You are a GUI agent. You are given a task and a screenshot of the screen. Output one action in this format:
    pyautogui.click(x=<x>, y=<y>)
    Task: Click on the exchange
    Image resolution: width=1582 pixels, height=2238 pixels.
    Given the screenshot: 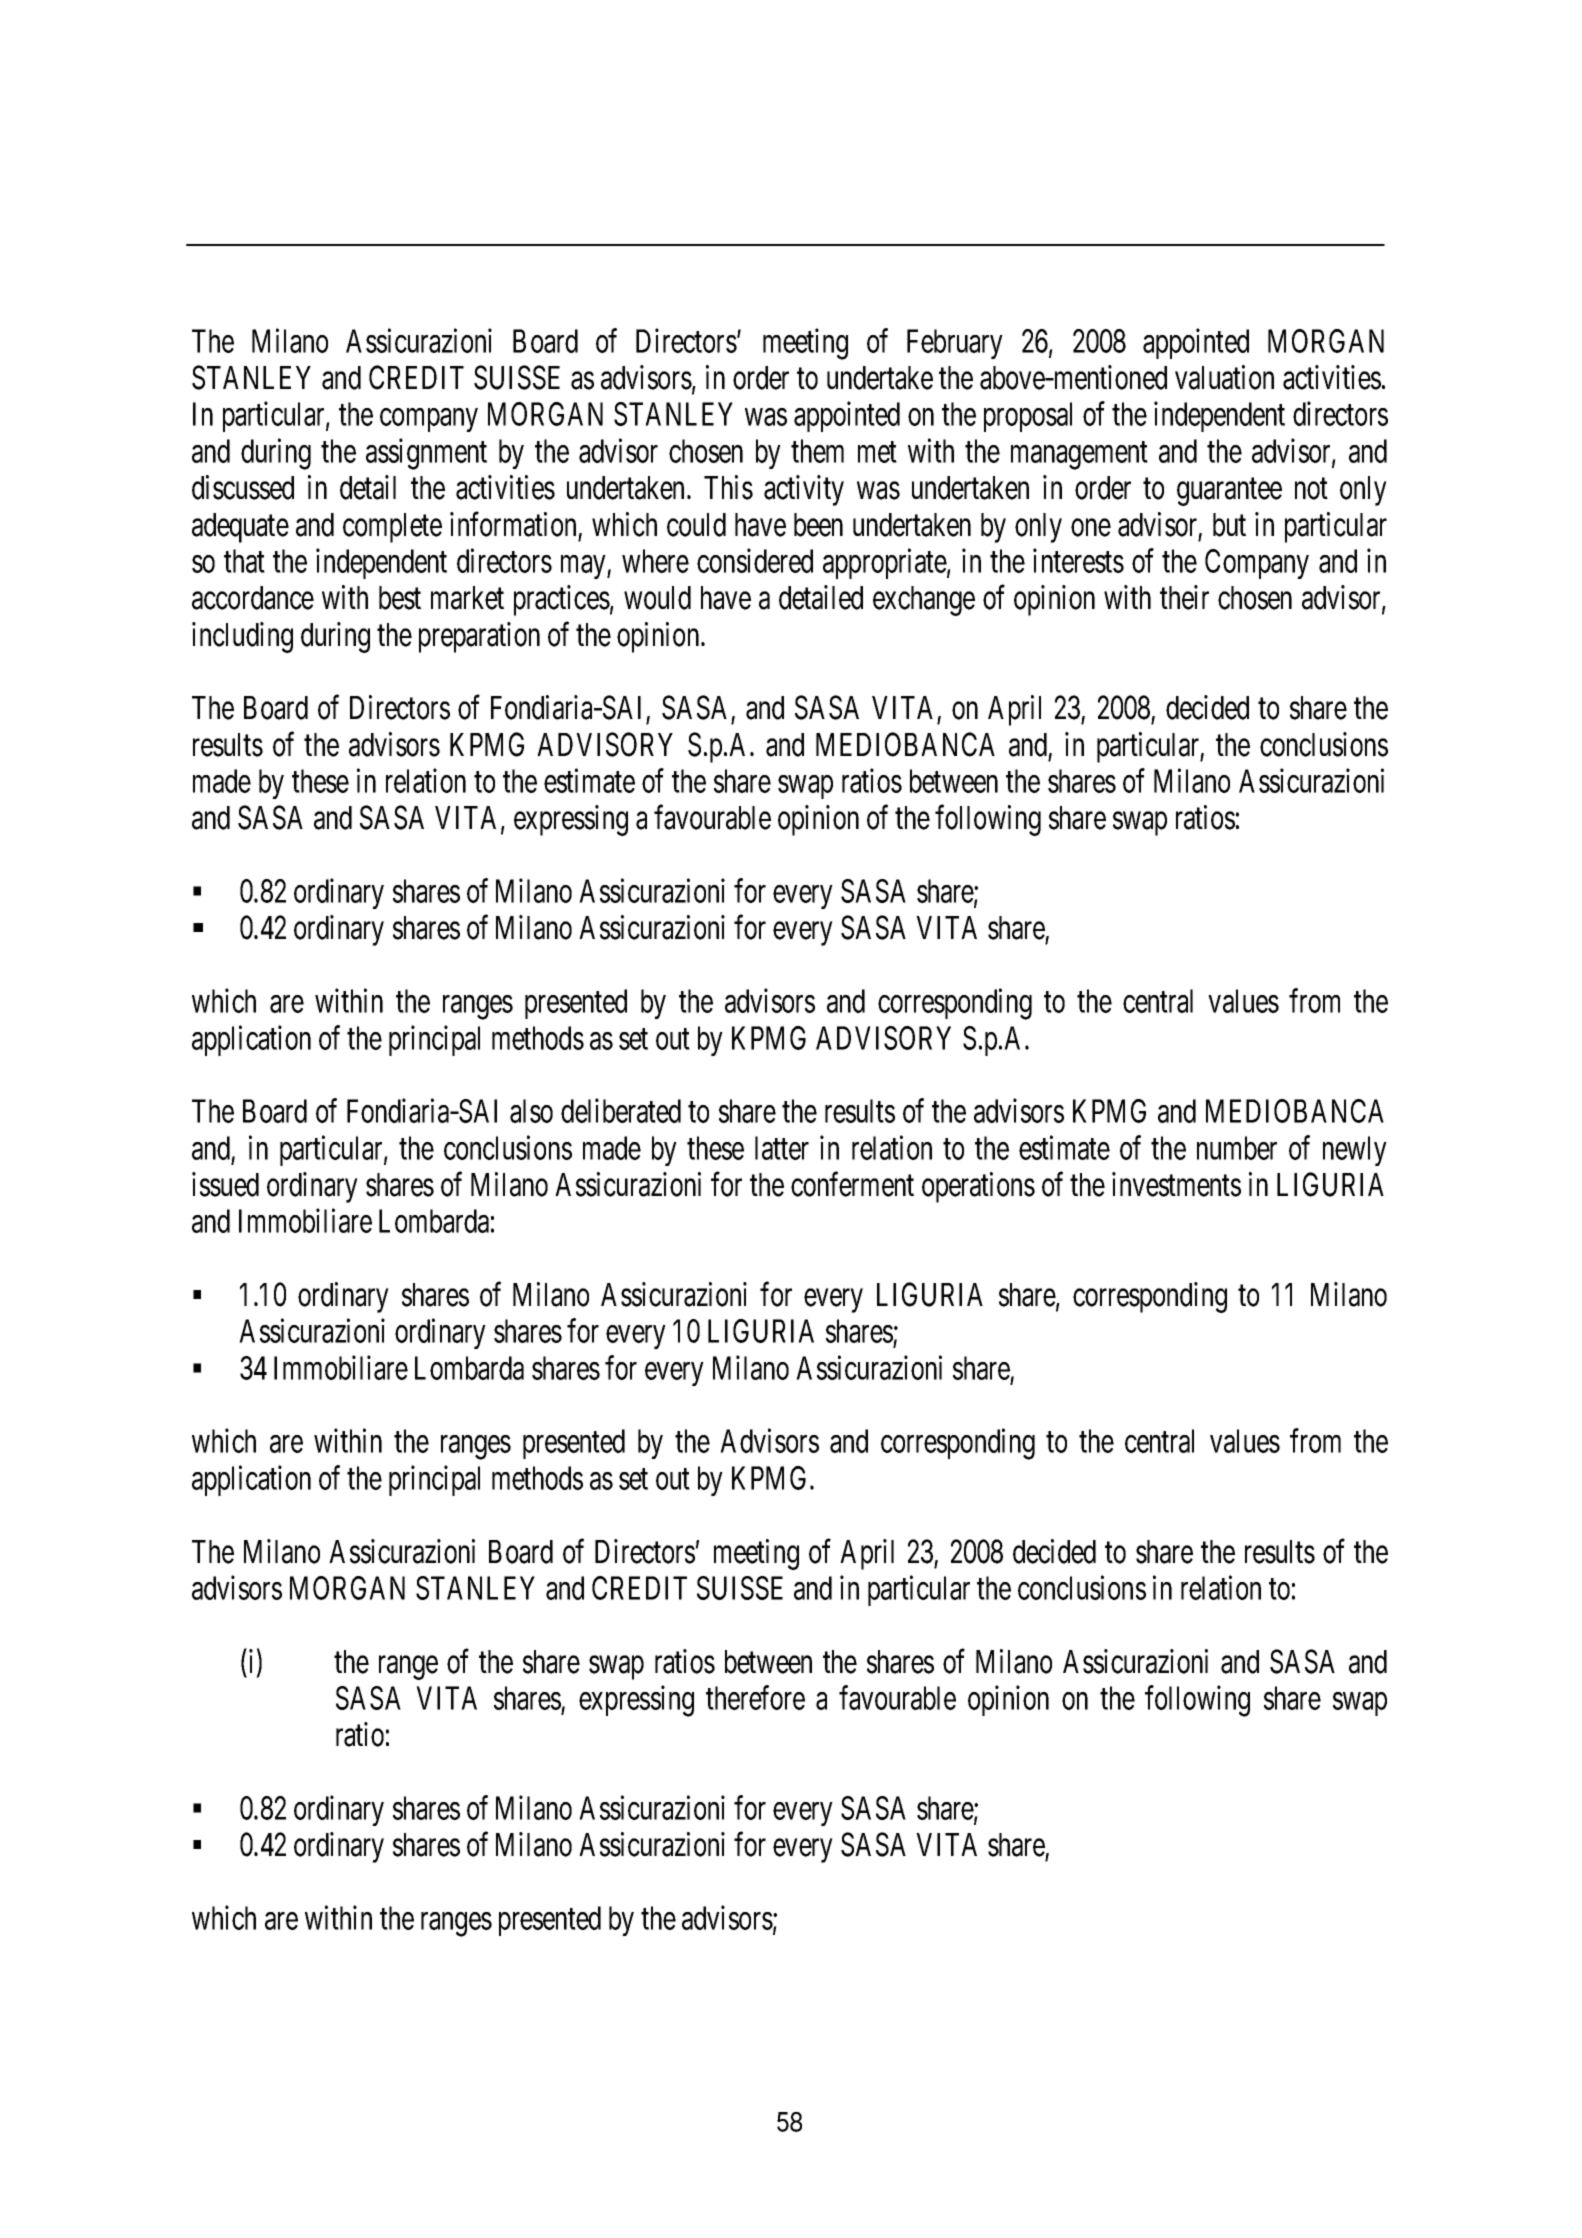 What is the action you would take?
    pyautogui.click(x=924, y=601)
